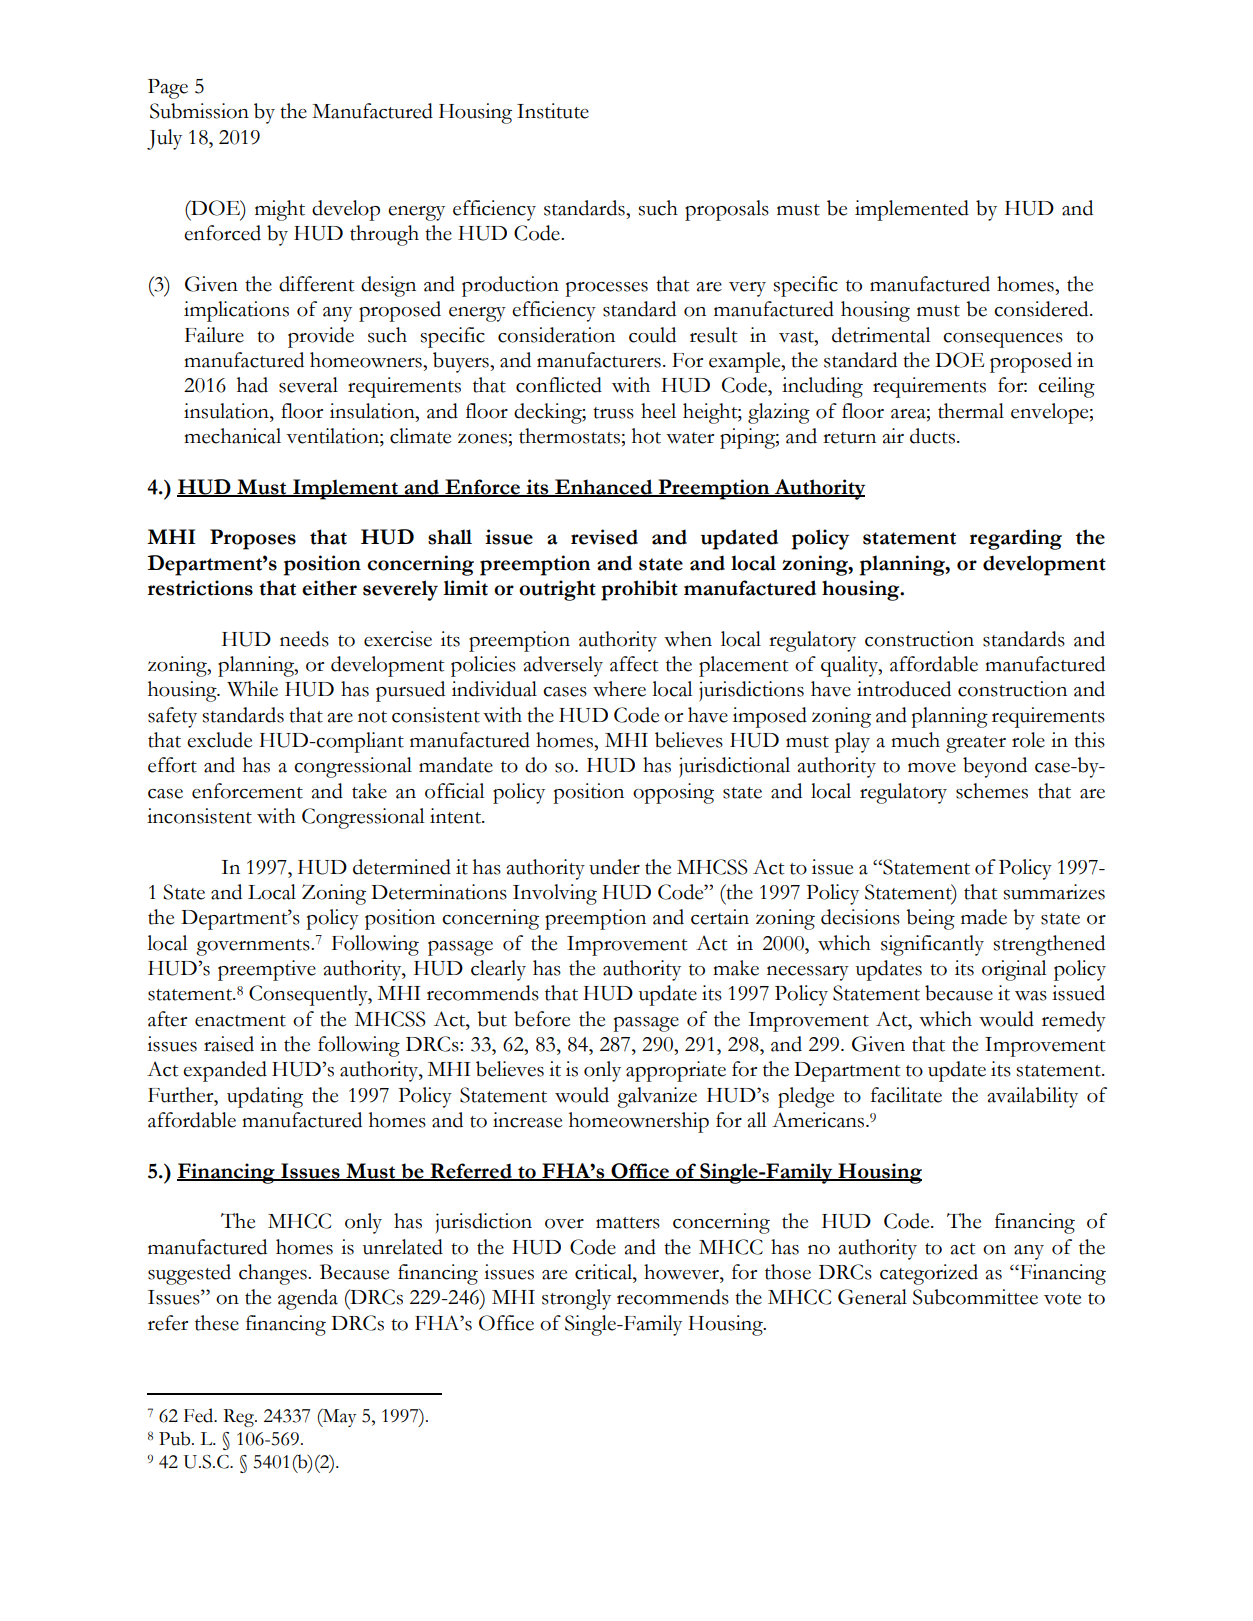 The height and width of the screenshot is (1621, 1253). What do you see at coordinates (1033, 1097) in the screenshot?
I see `availability` at bounding box center [1033, 1097].
